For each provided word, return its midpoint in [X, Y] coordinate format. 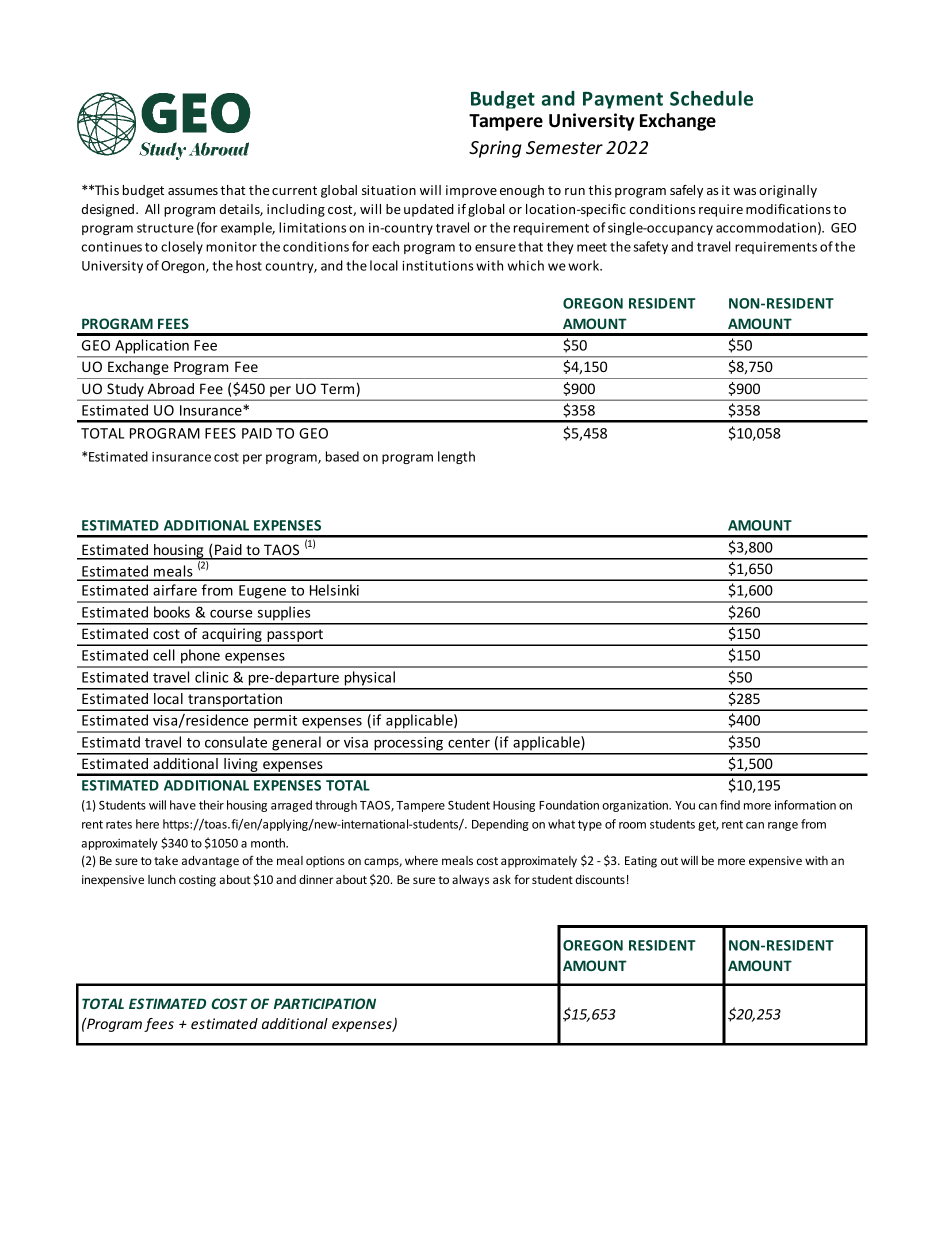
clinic [211, 677]
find [730, 805]
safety [650, 247]
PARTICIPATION [325, 1003]
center [469, 743]
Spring [495, 149]
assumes [193, 191]
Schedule [711, 98]
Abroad [170, 388]
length [456, 457]
